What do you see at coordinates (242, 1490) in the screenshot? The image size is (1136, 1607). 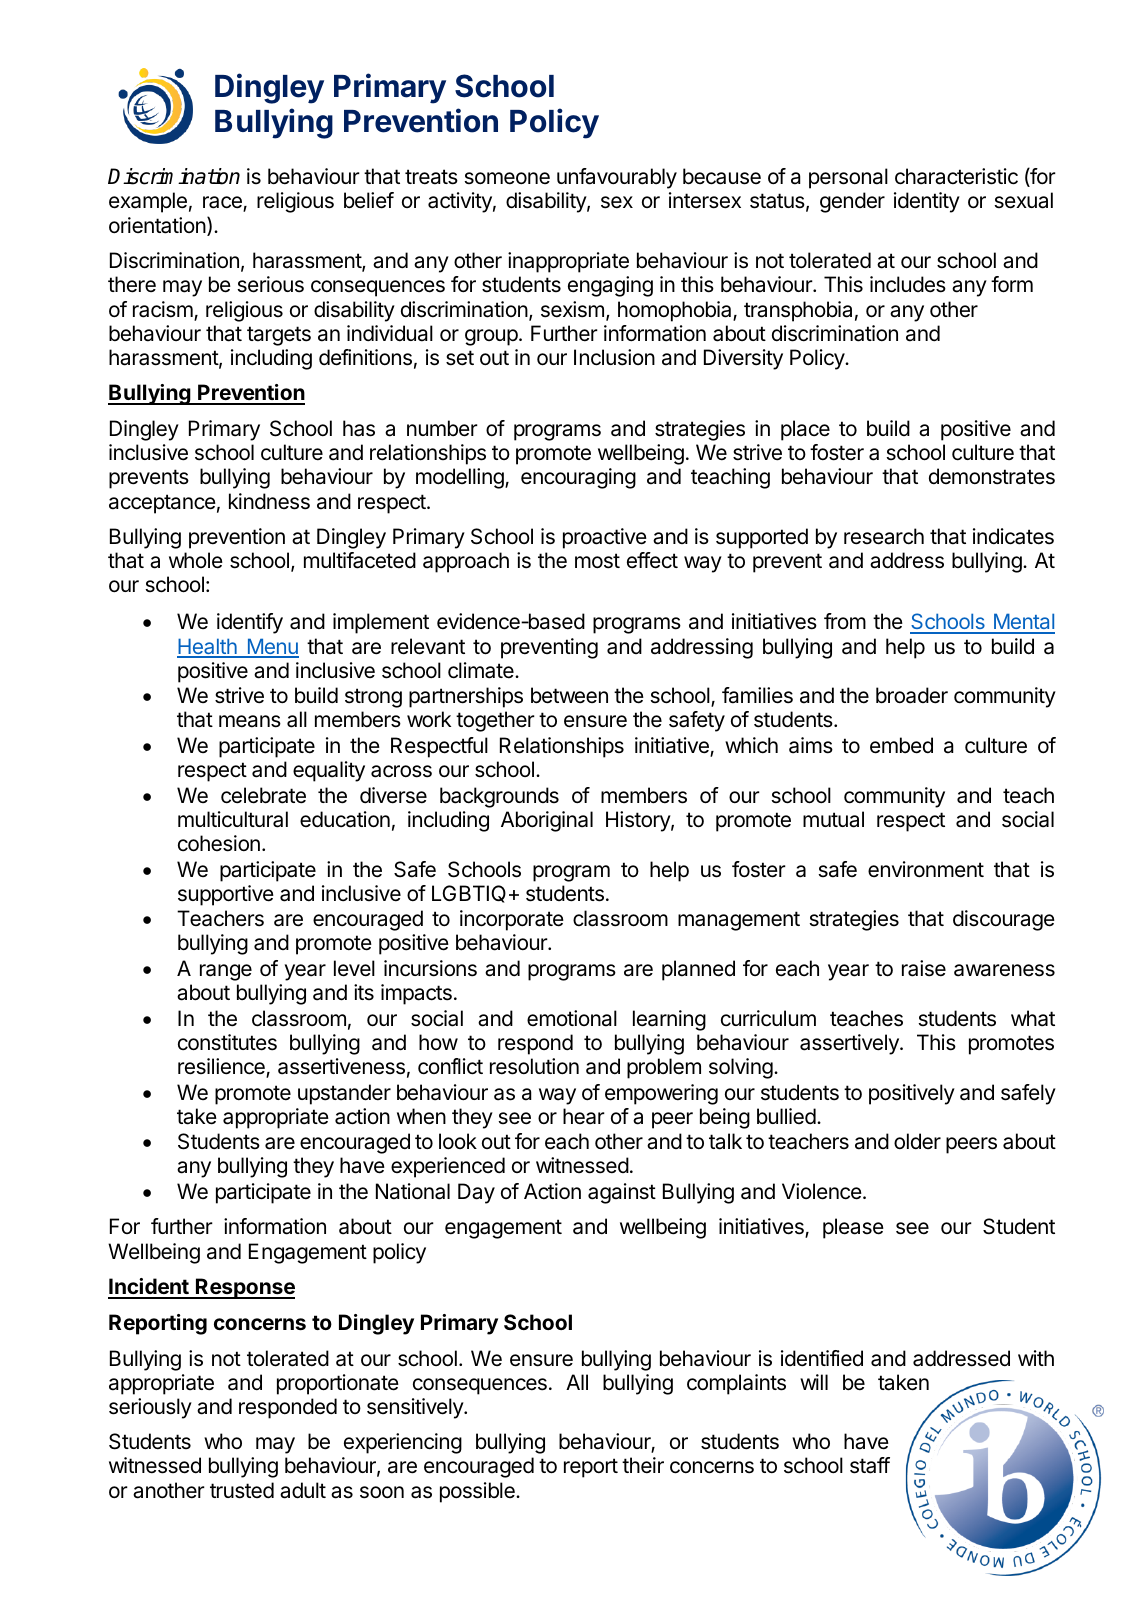 I see `trusted` at bounding box center [242, 1490].
